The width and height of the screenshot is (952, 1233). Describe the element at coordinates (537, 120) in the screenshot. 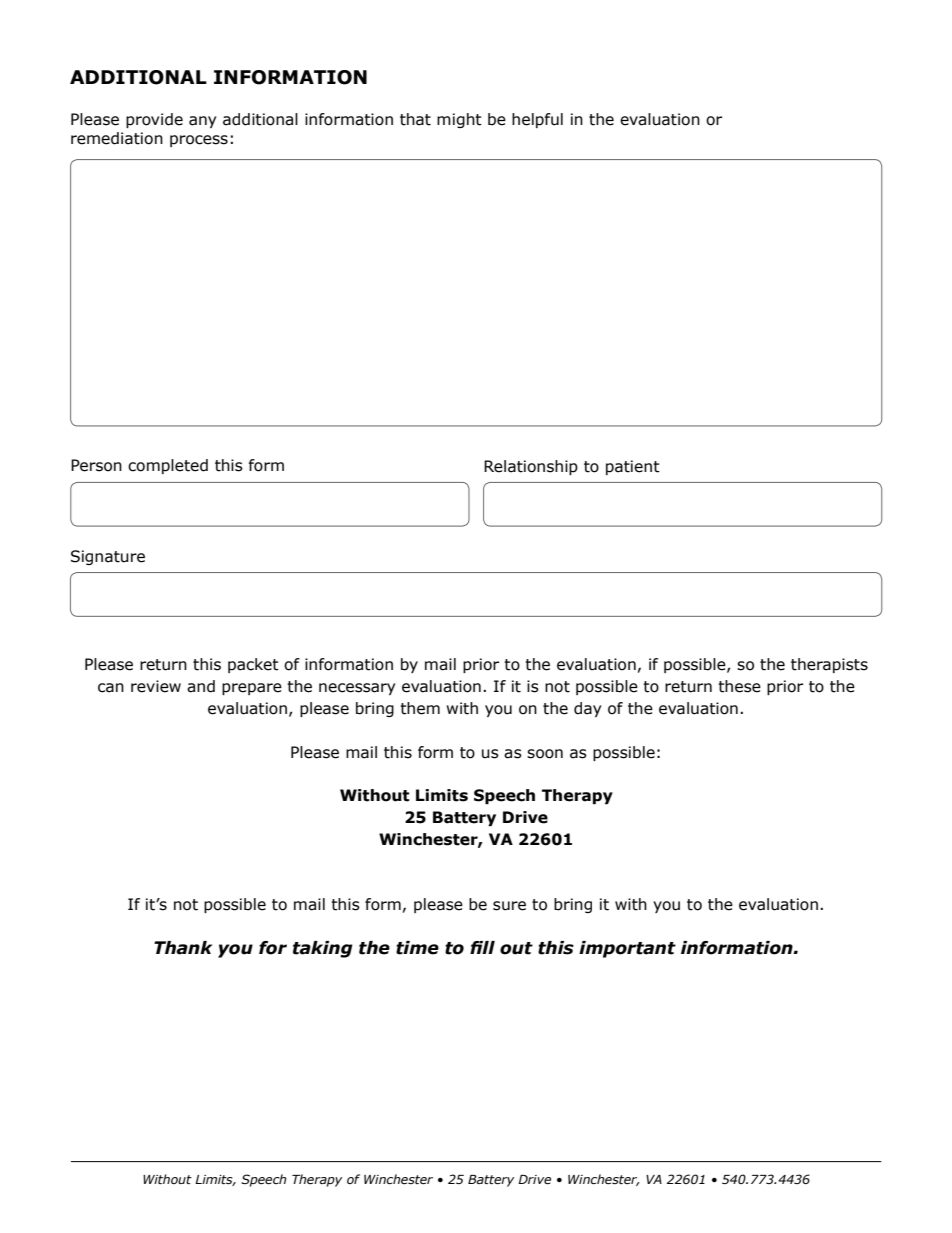

I see `helpful` at that location.
